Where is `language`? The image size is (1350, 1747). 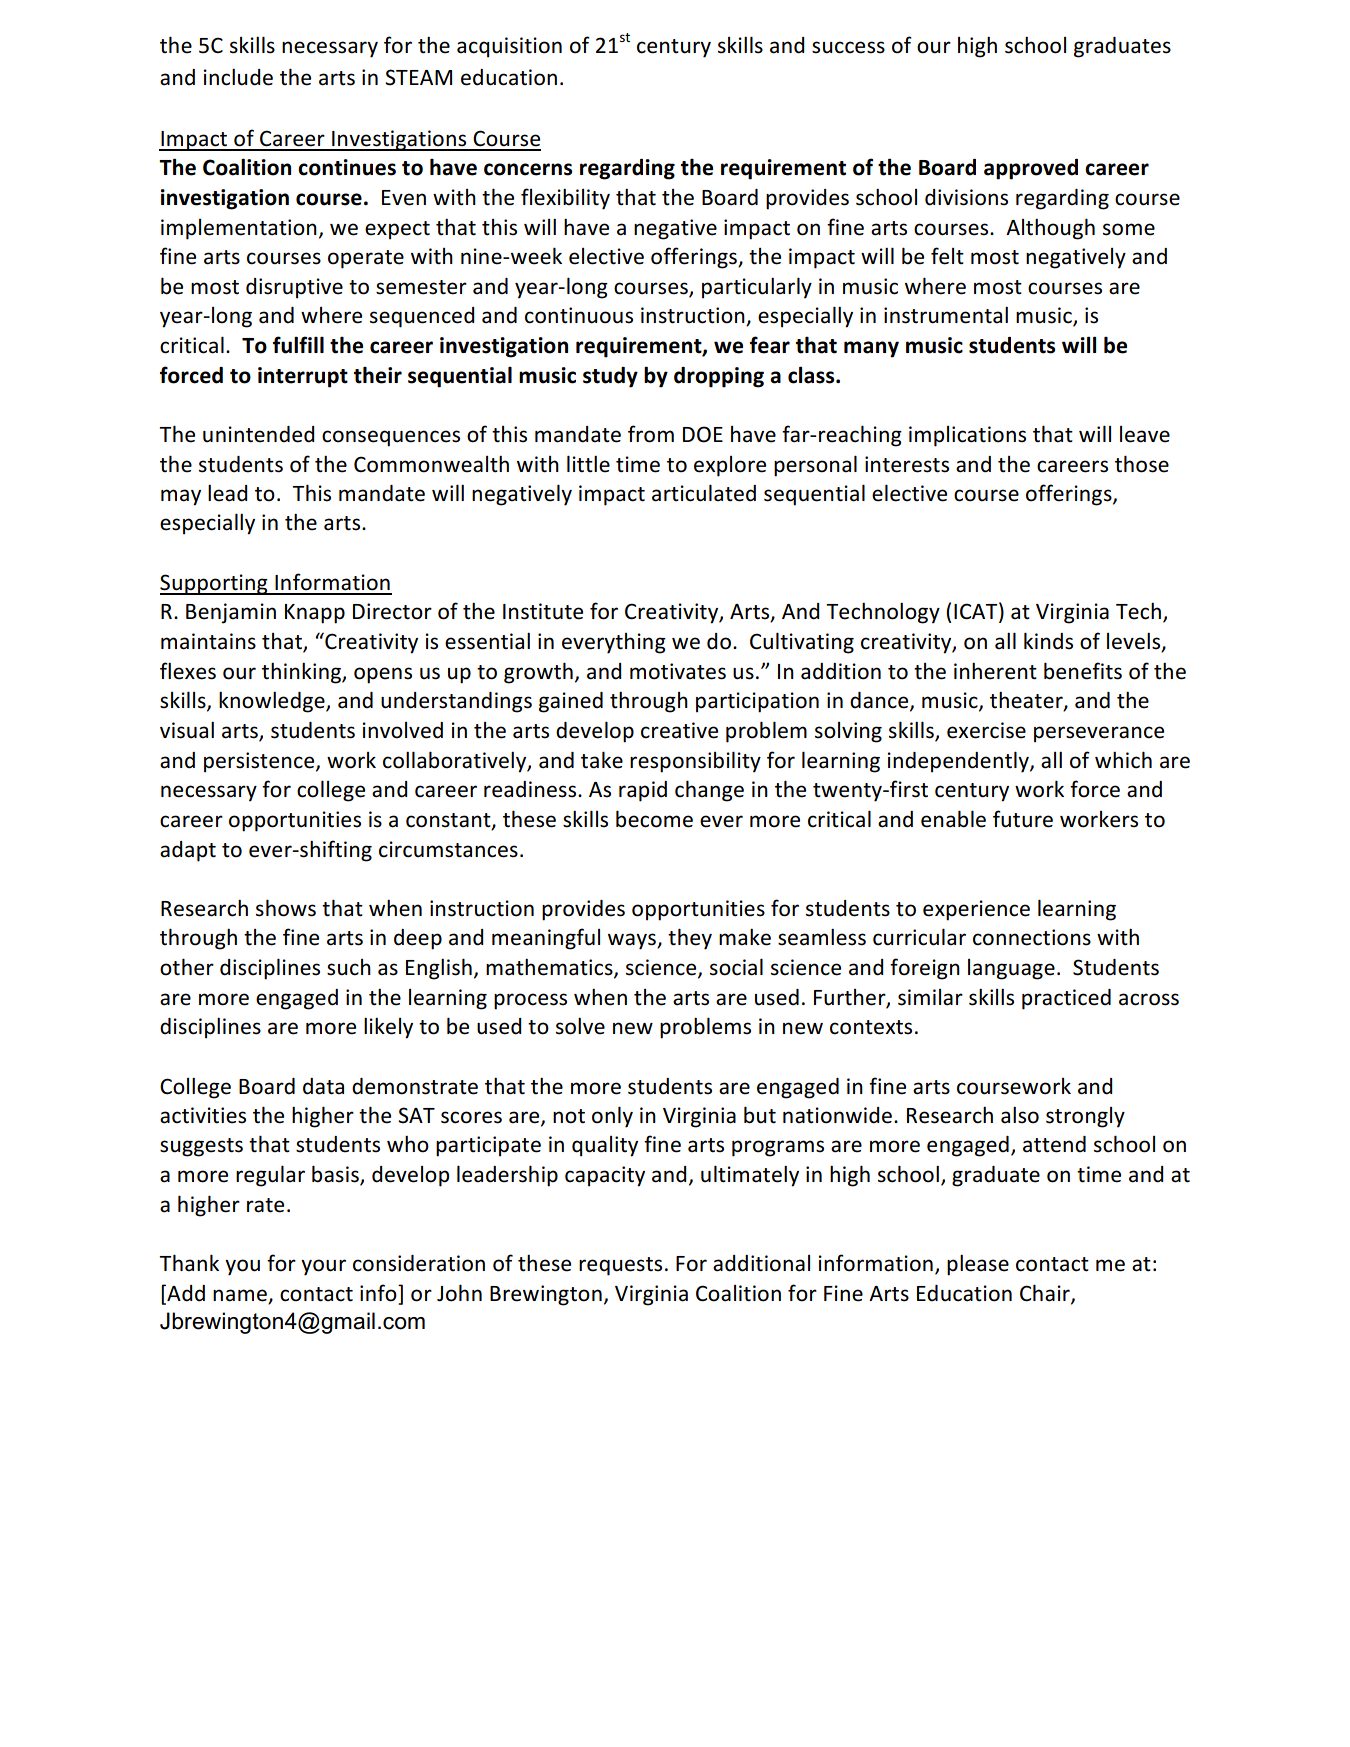
language is located at coordinates (1011, 969).
